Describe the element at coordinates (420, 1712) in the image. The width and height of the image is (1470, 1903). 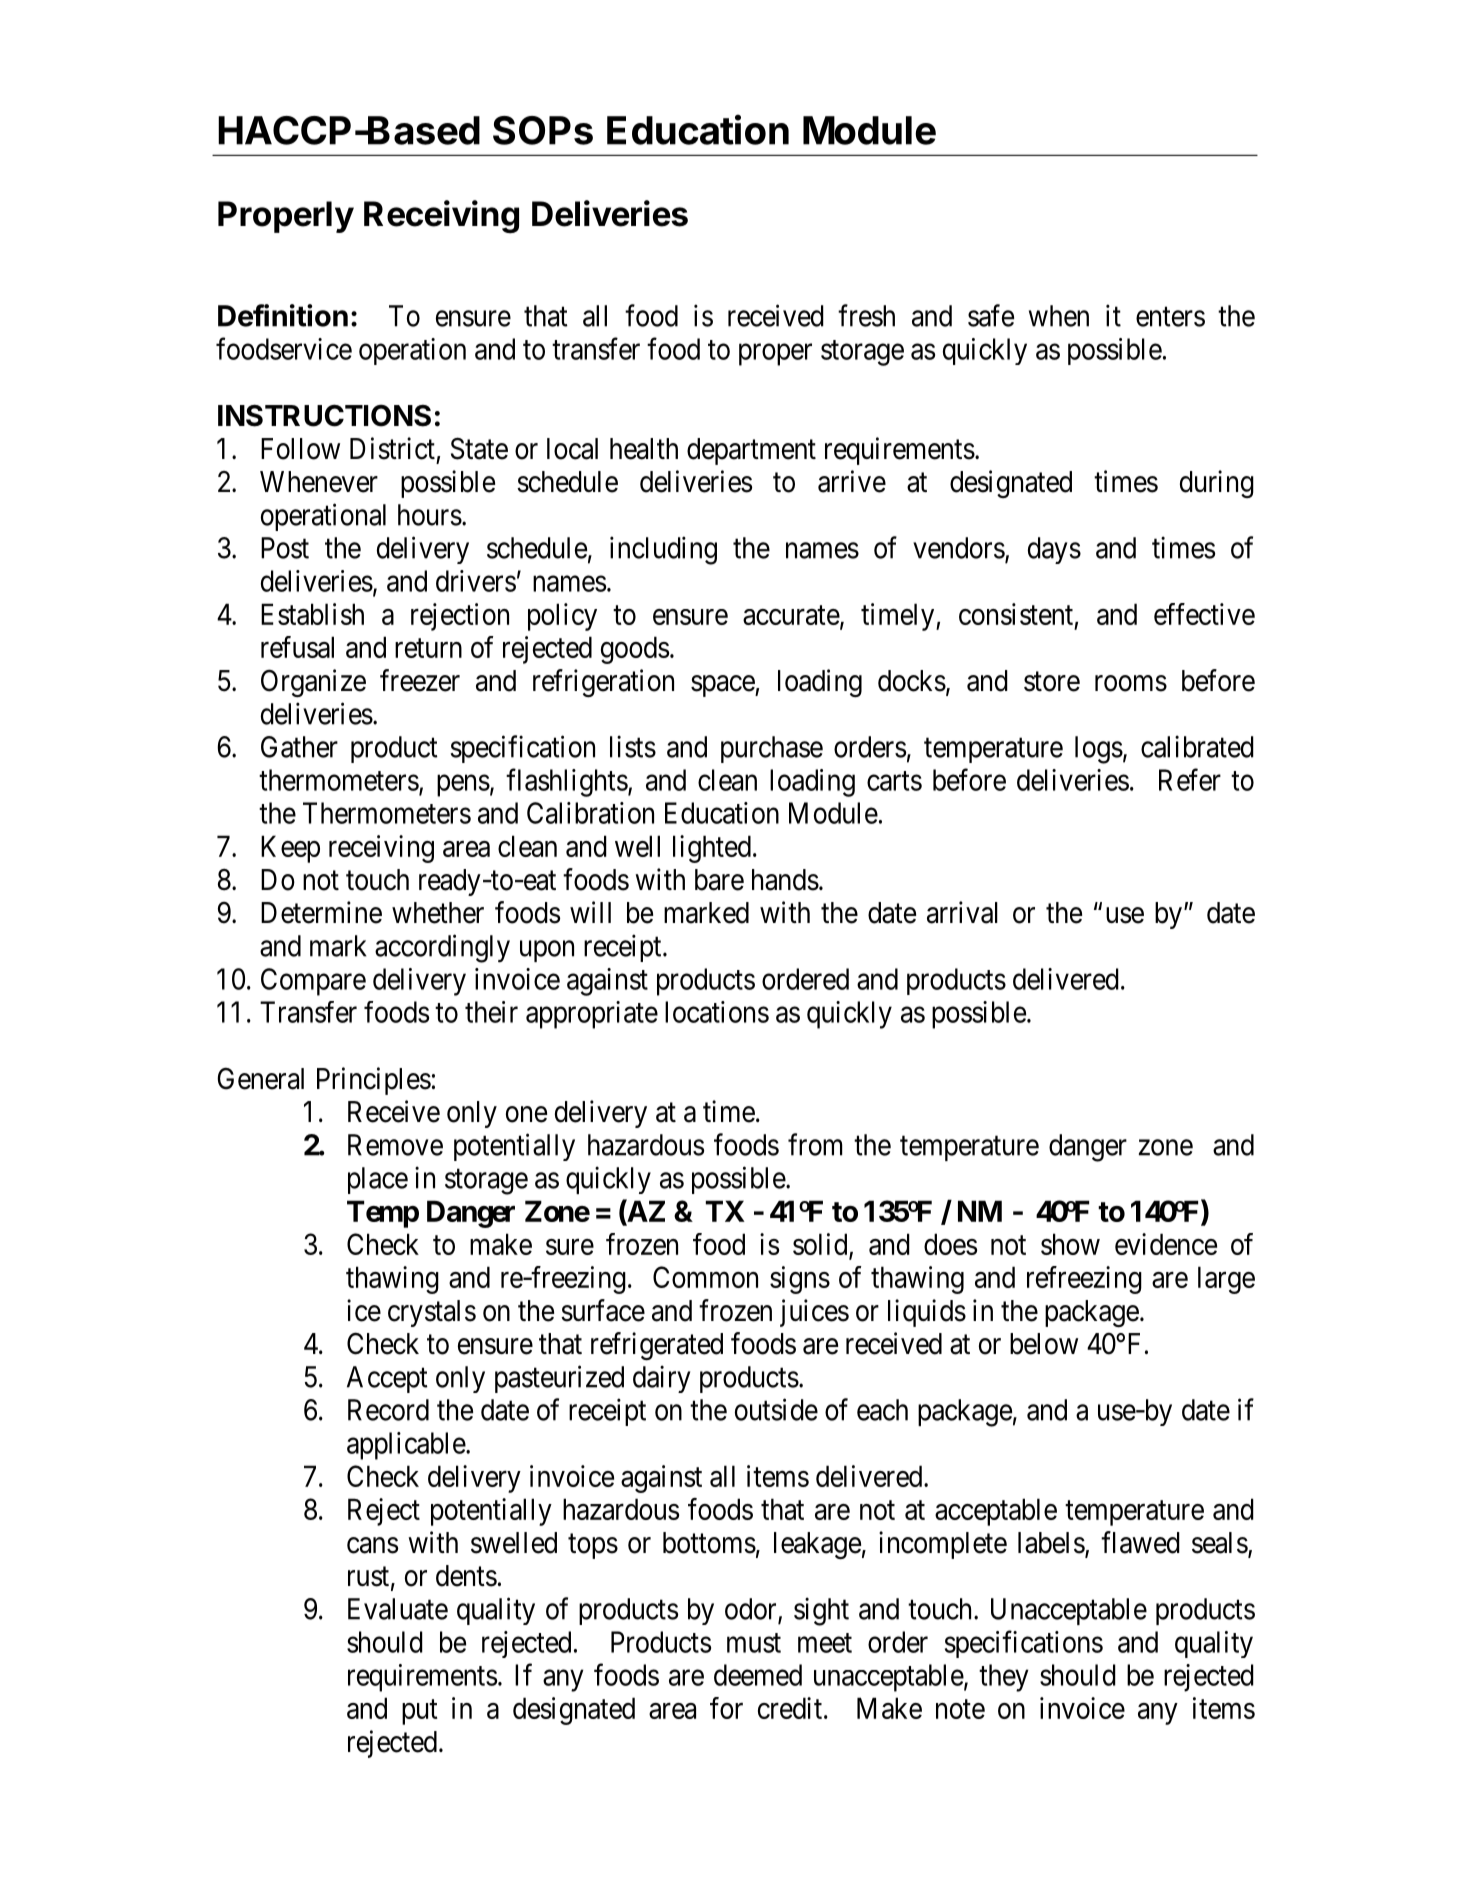
I see `put` at that location.
